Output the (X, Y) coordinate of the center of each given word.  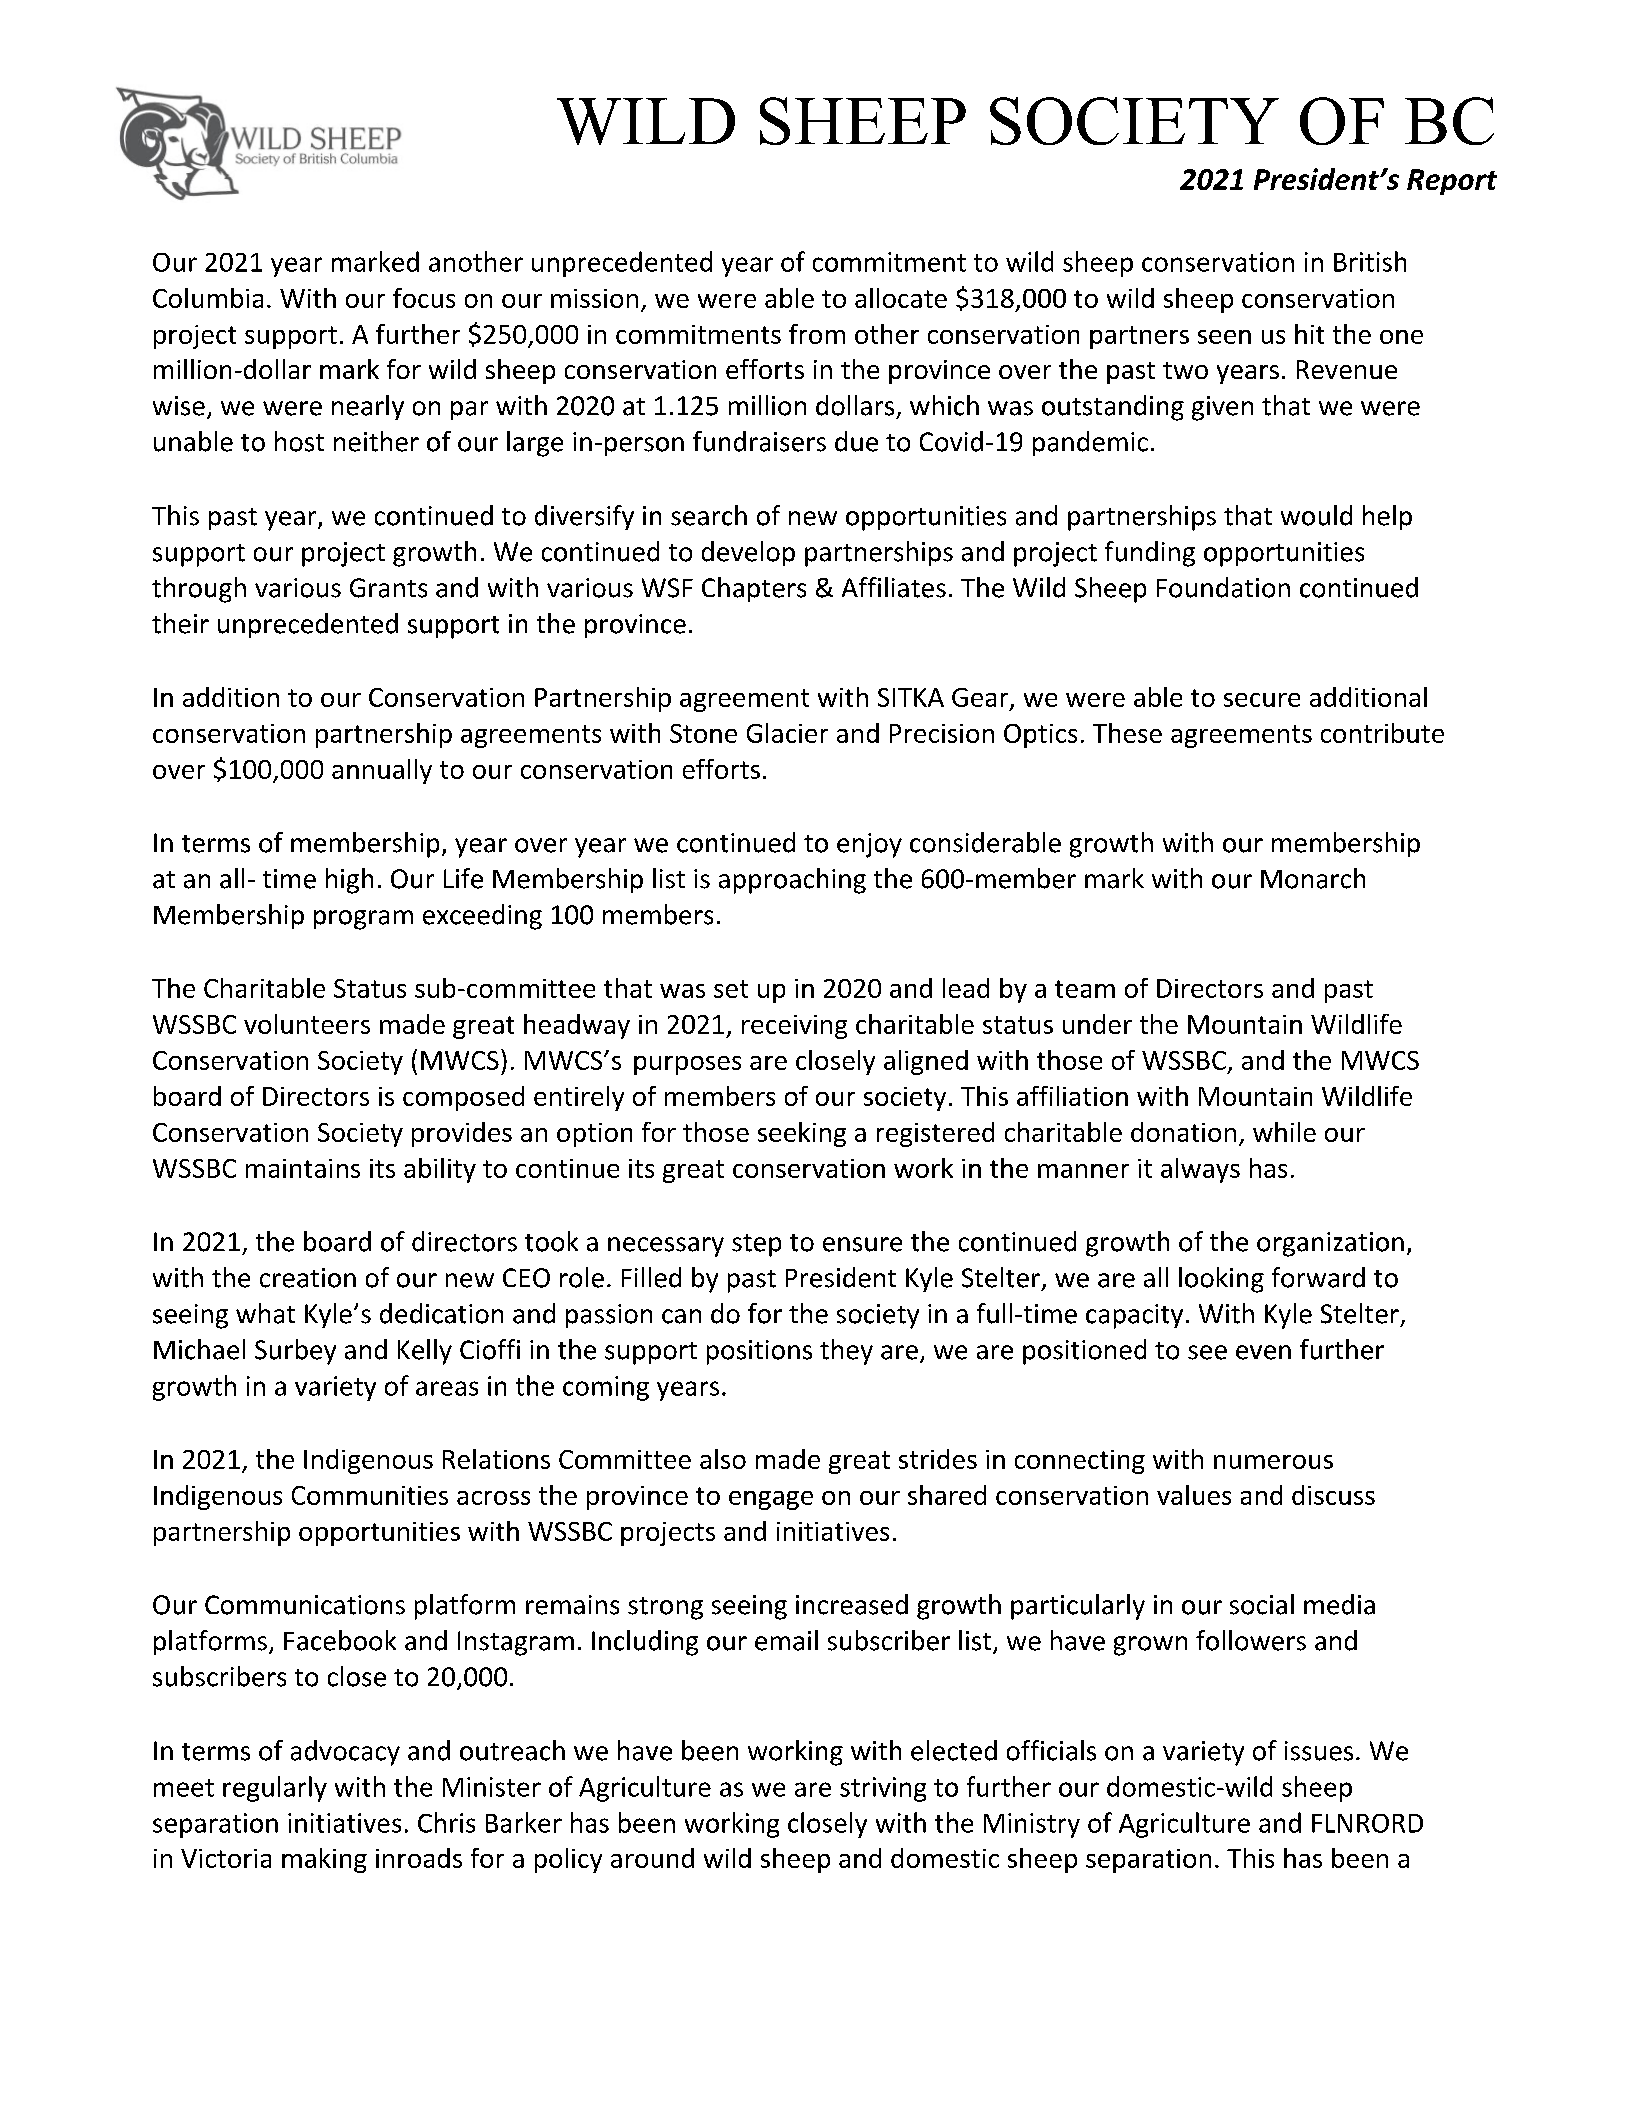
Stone (703, 733)
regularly (275, 1789)
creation (308, 1278)
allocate (901, 298)
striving (883, 1789)
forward (1318, 1277)
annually (382, 771)
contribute (1382, 733)
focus (424, 298)
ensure (862, 1244)
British (1370, 261)
